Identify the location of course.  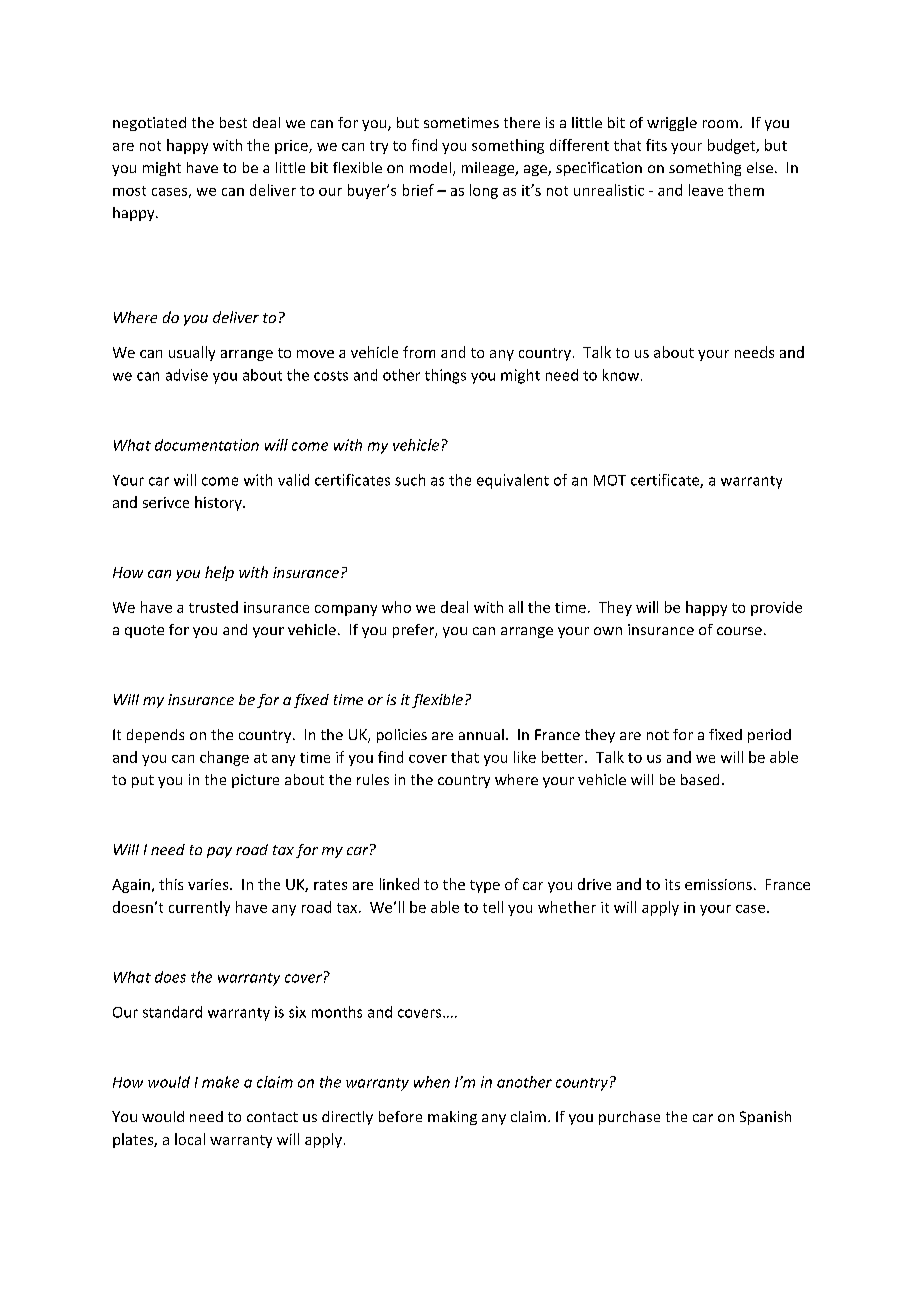
(739, 631).
